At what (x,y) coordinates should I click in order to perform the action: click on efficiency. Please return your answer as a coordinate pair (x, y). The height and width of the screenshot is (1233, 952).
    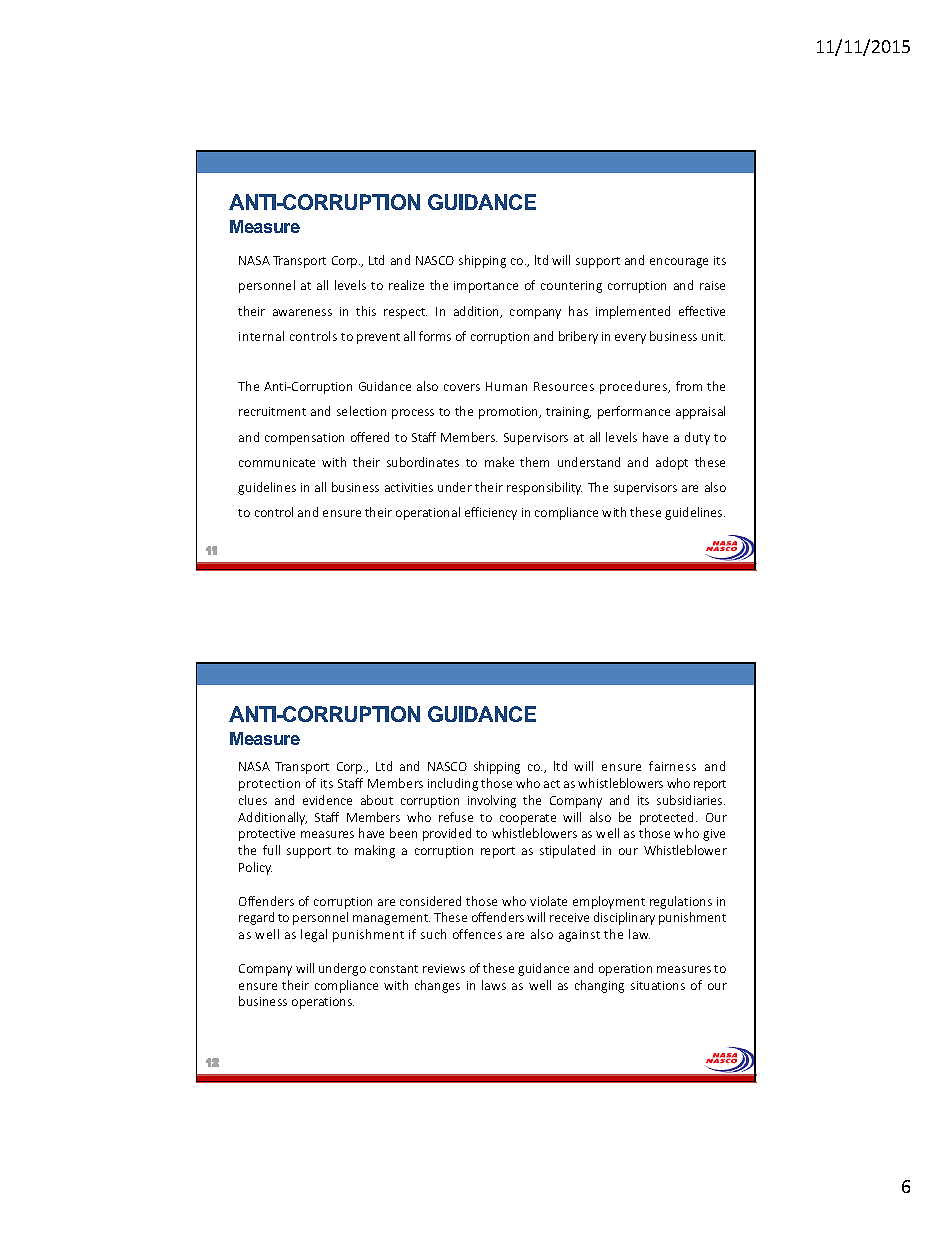
    Looking at the image, I should click on (491, 513).
